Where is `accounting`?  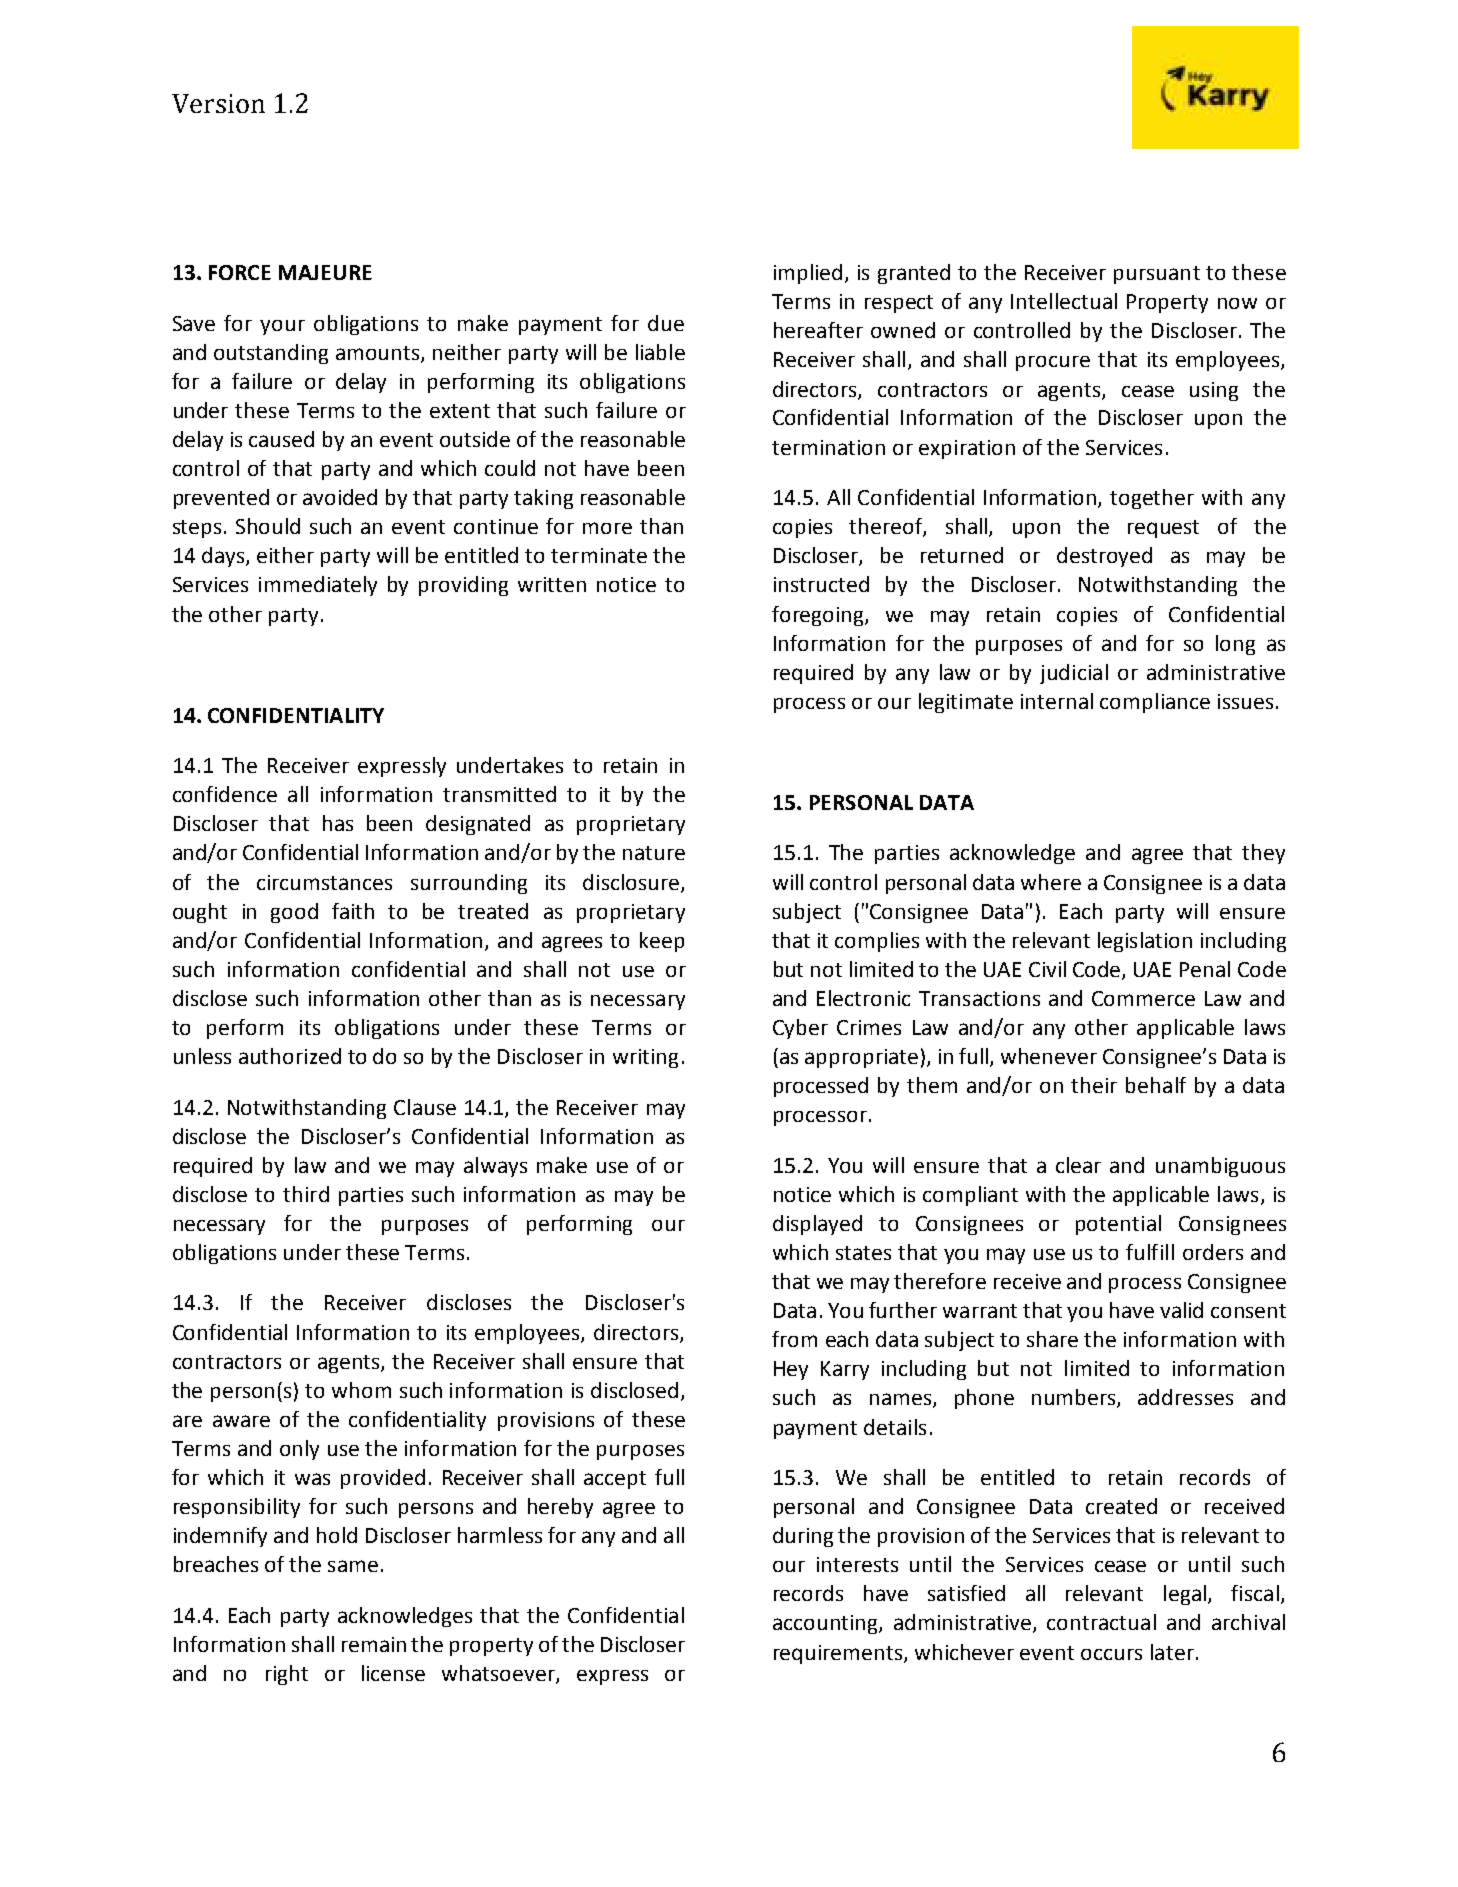
accounting is located at coordinates (826, 1624).
